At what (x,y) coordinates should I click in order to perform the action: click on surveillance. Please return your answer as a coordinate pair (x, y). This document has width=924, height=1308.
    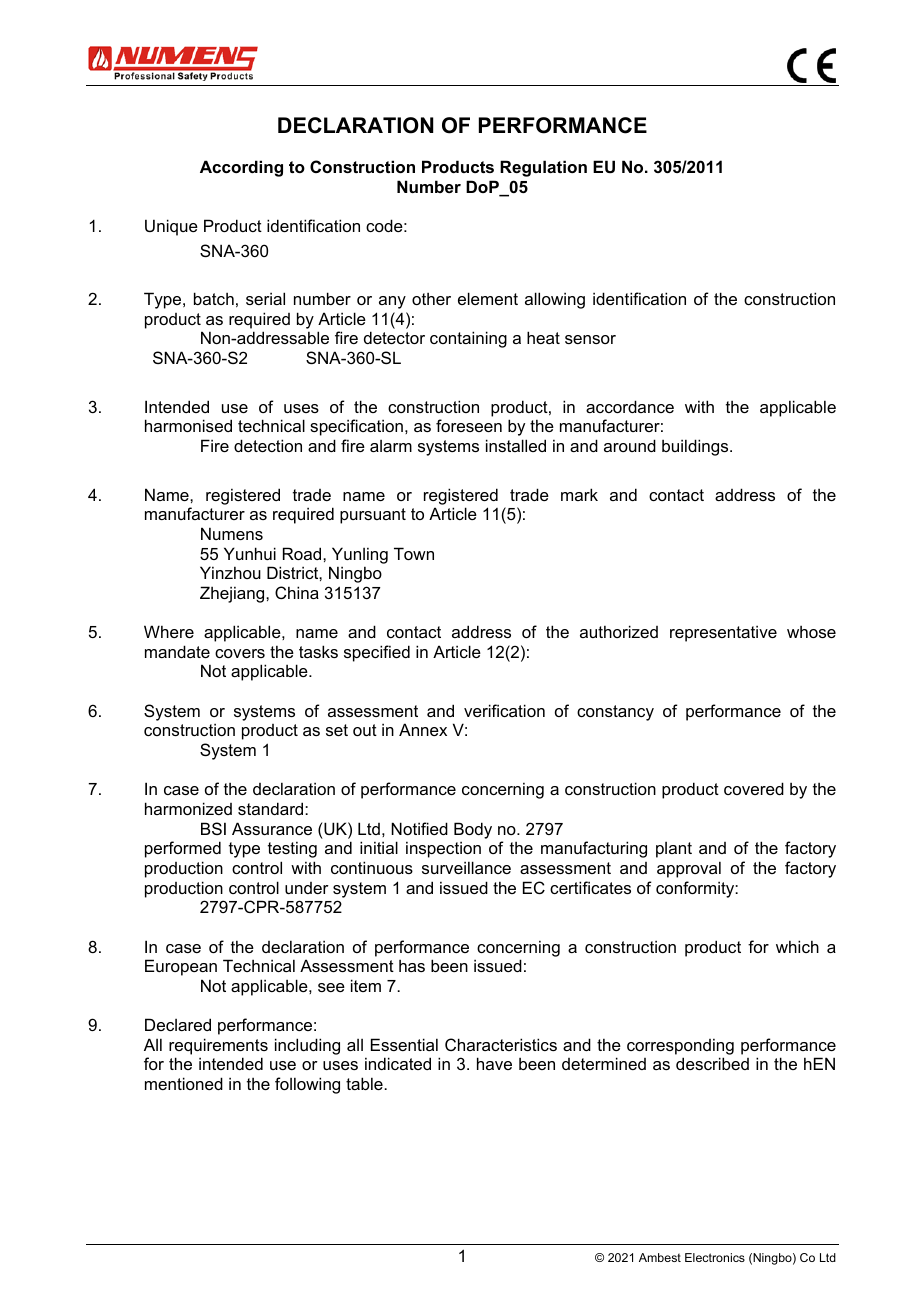
    Looking at the image, I should click on (466, 867).
